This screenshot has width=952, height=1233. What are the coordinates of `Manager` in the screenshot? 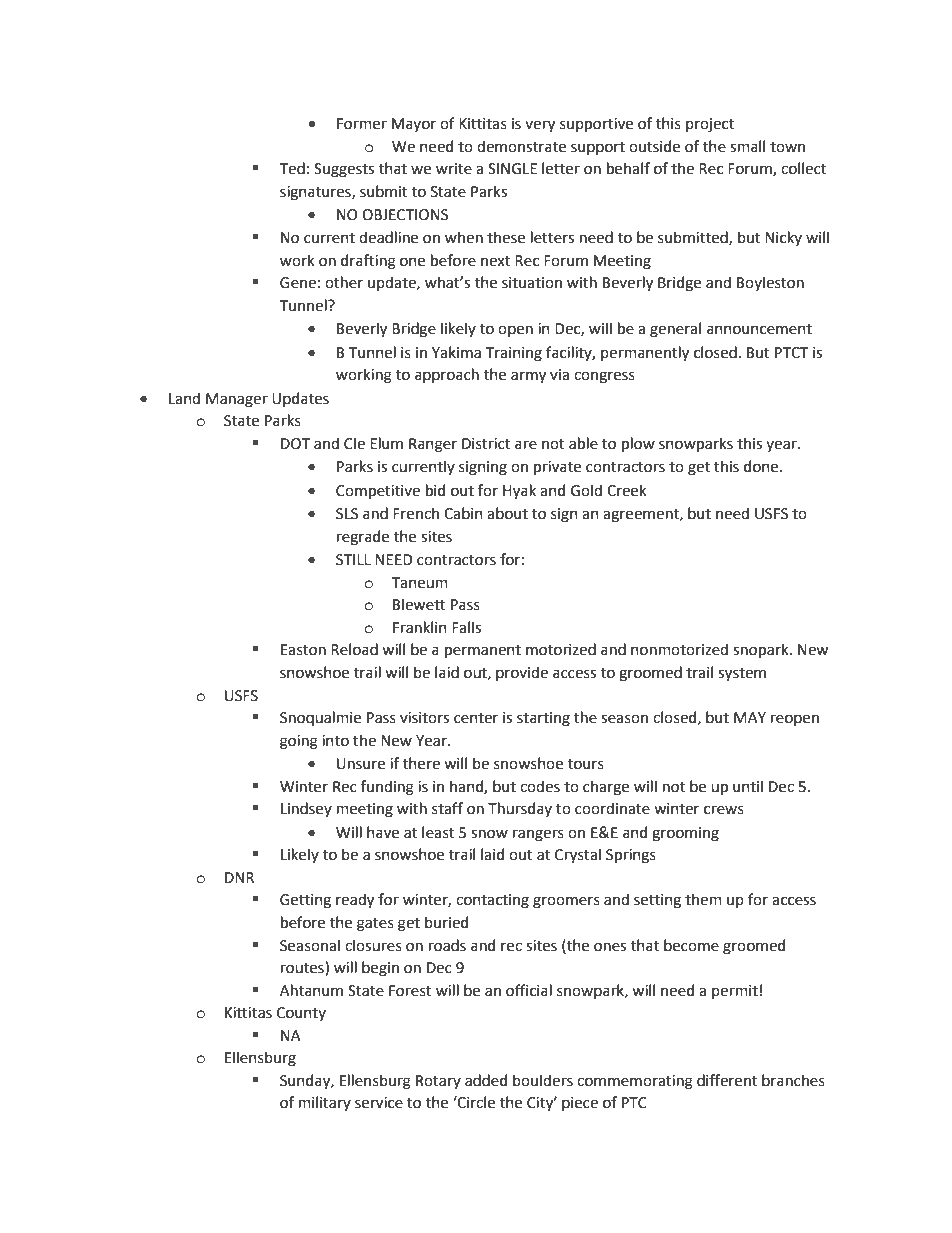 It's located at (237, 400).
